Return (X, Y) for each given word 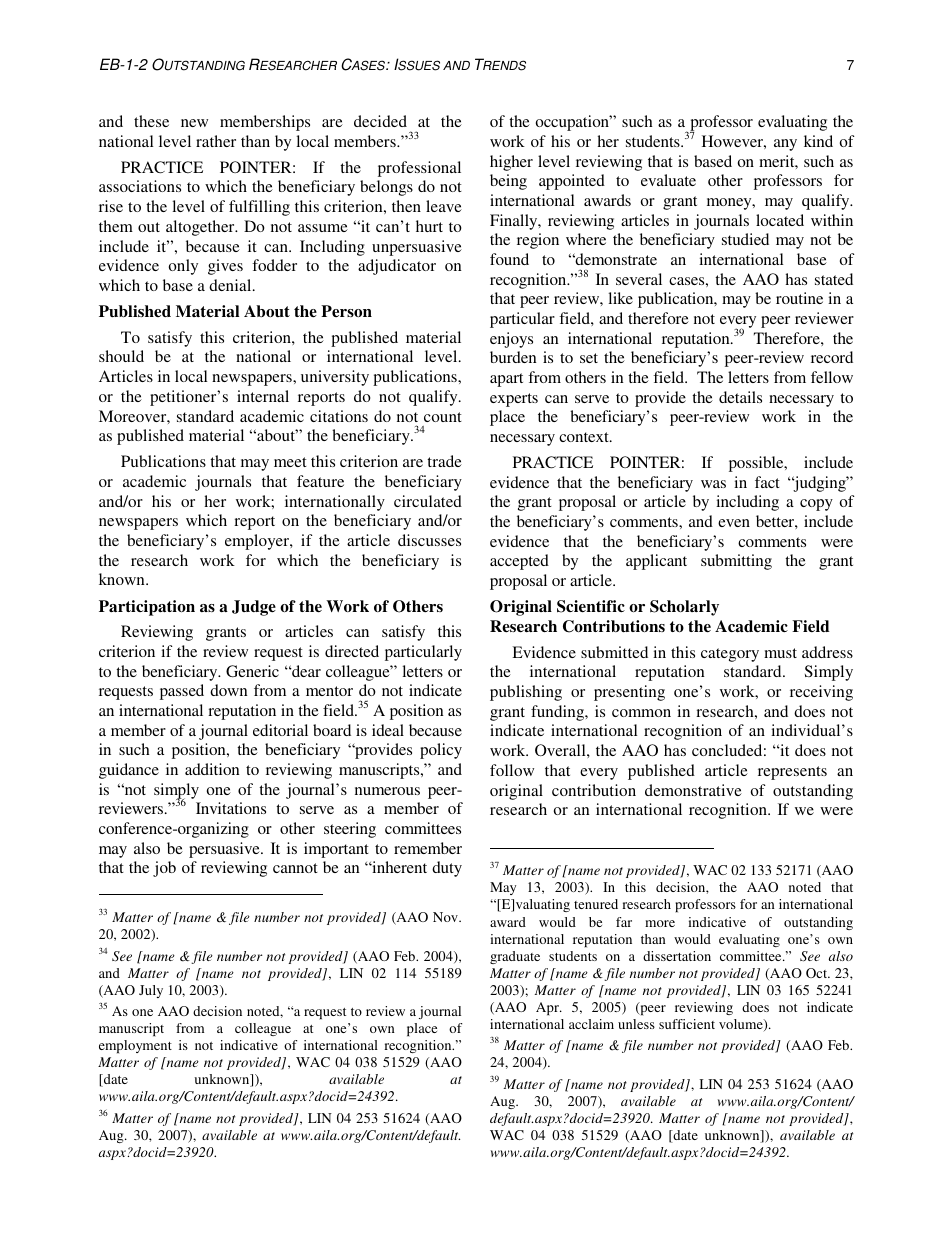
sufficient (687, 1024)
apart (506, 380)
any (785, 145)
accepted (519, 562)
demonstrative (693, 790)
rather (216, 141)
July (151, 991)
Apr (548, 1009)
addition (212, 769)
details (740, 397)
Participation (147, 608)
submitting (736, 562)
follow (512, 770)
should (121, 356)
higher (511, 163)
